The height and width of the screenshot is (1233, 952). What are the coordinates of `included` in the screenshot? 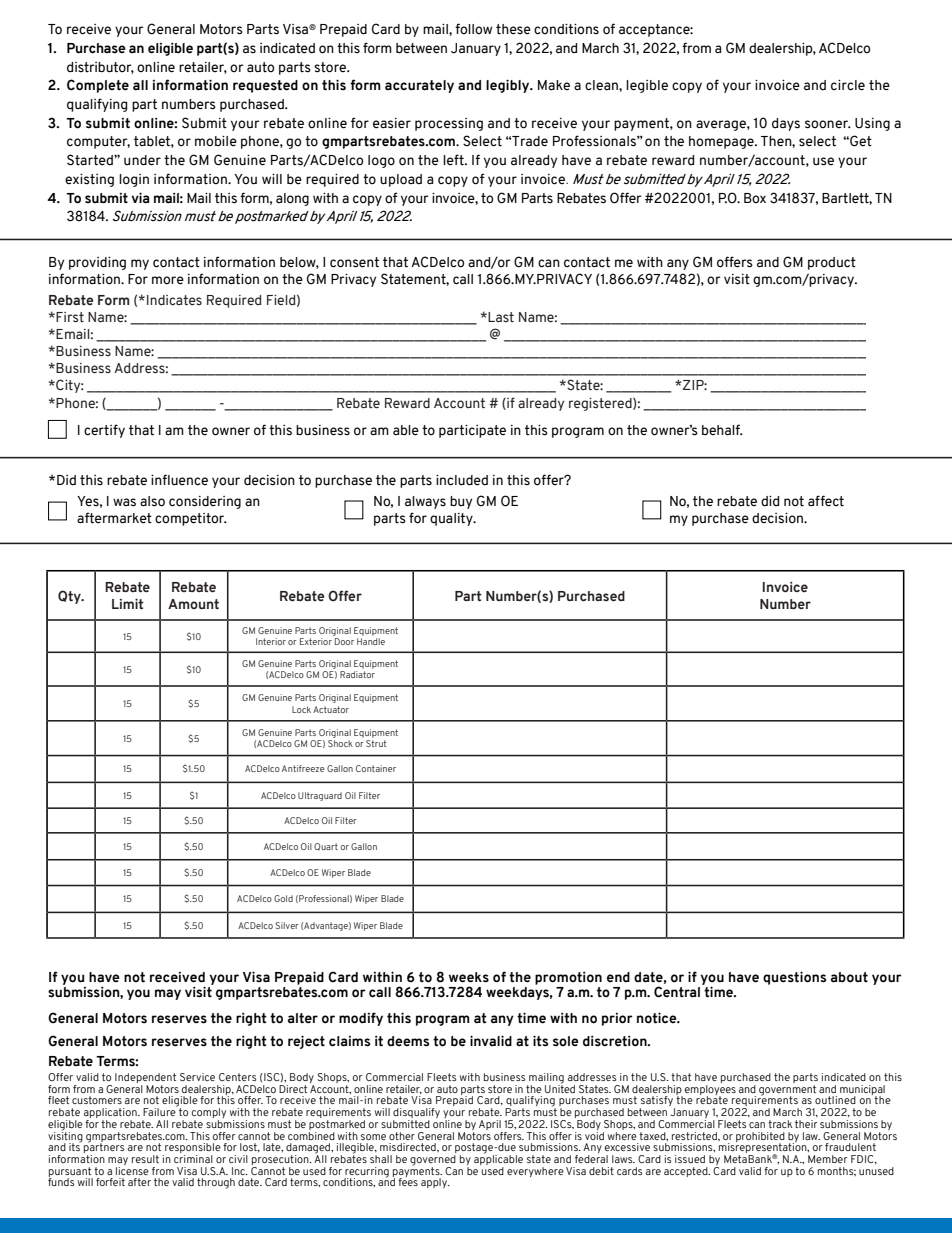 It's located at (462, 480).
